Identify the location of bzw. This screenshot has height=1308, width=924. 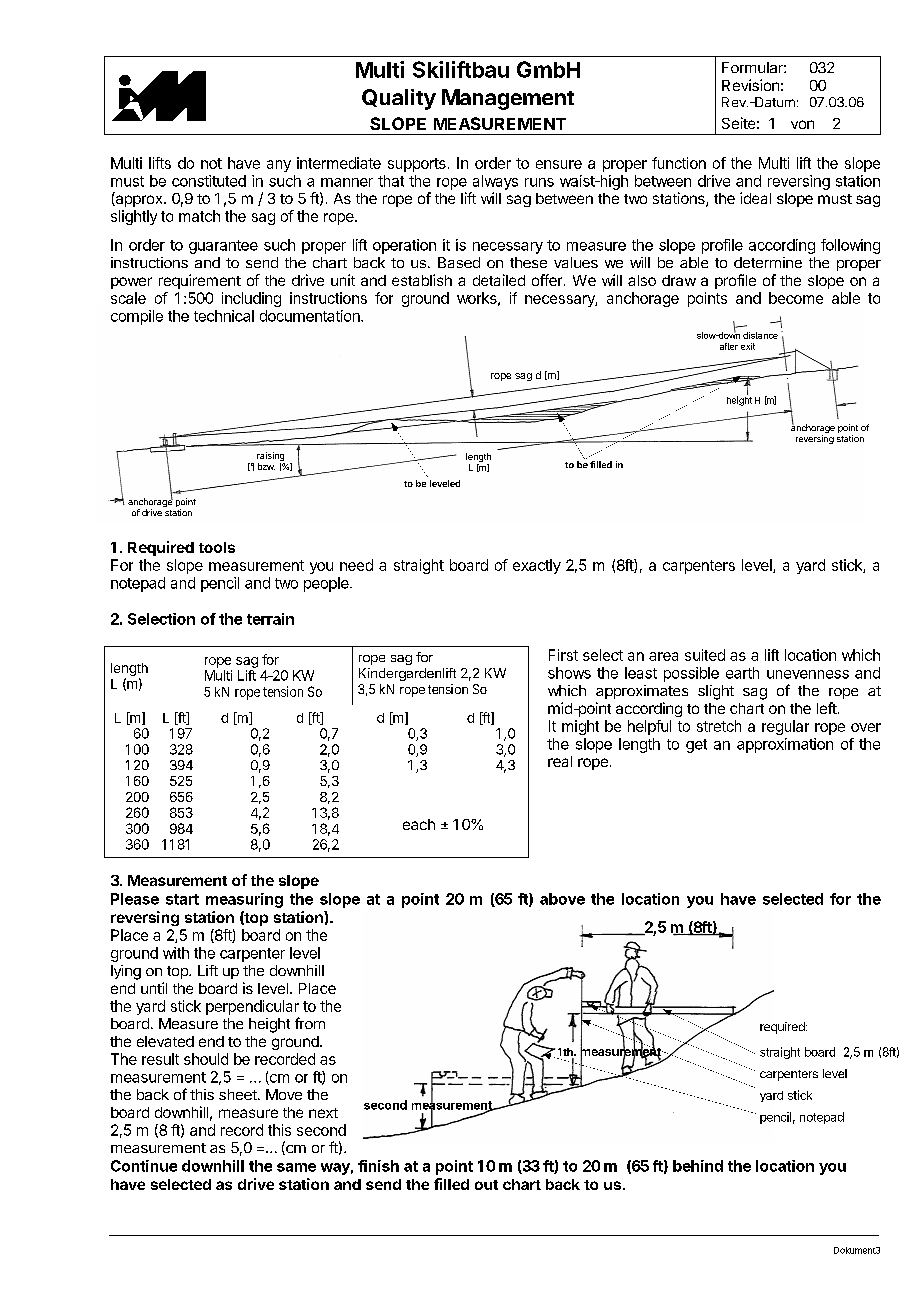
(266, 466).
